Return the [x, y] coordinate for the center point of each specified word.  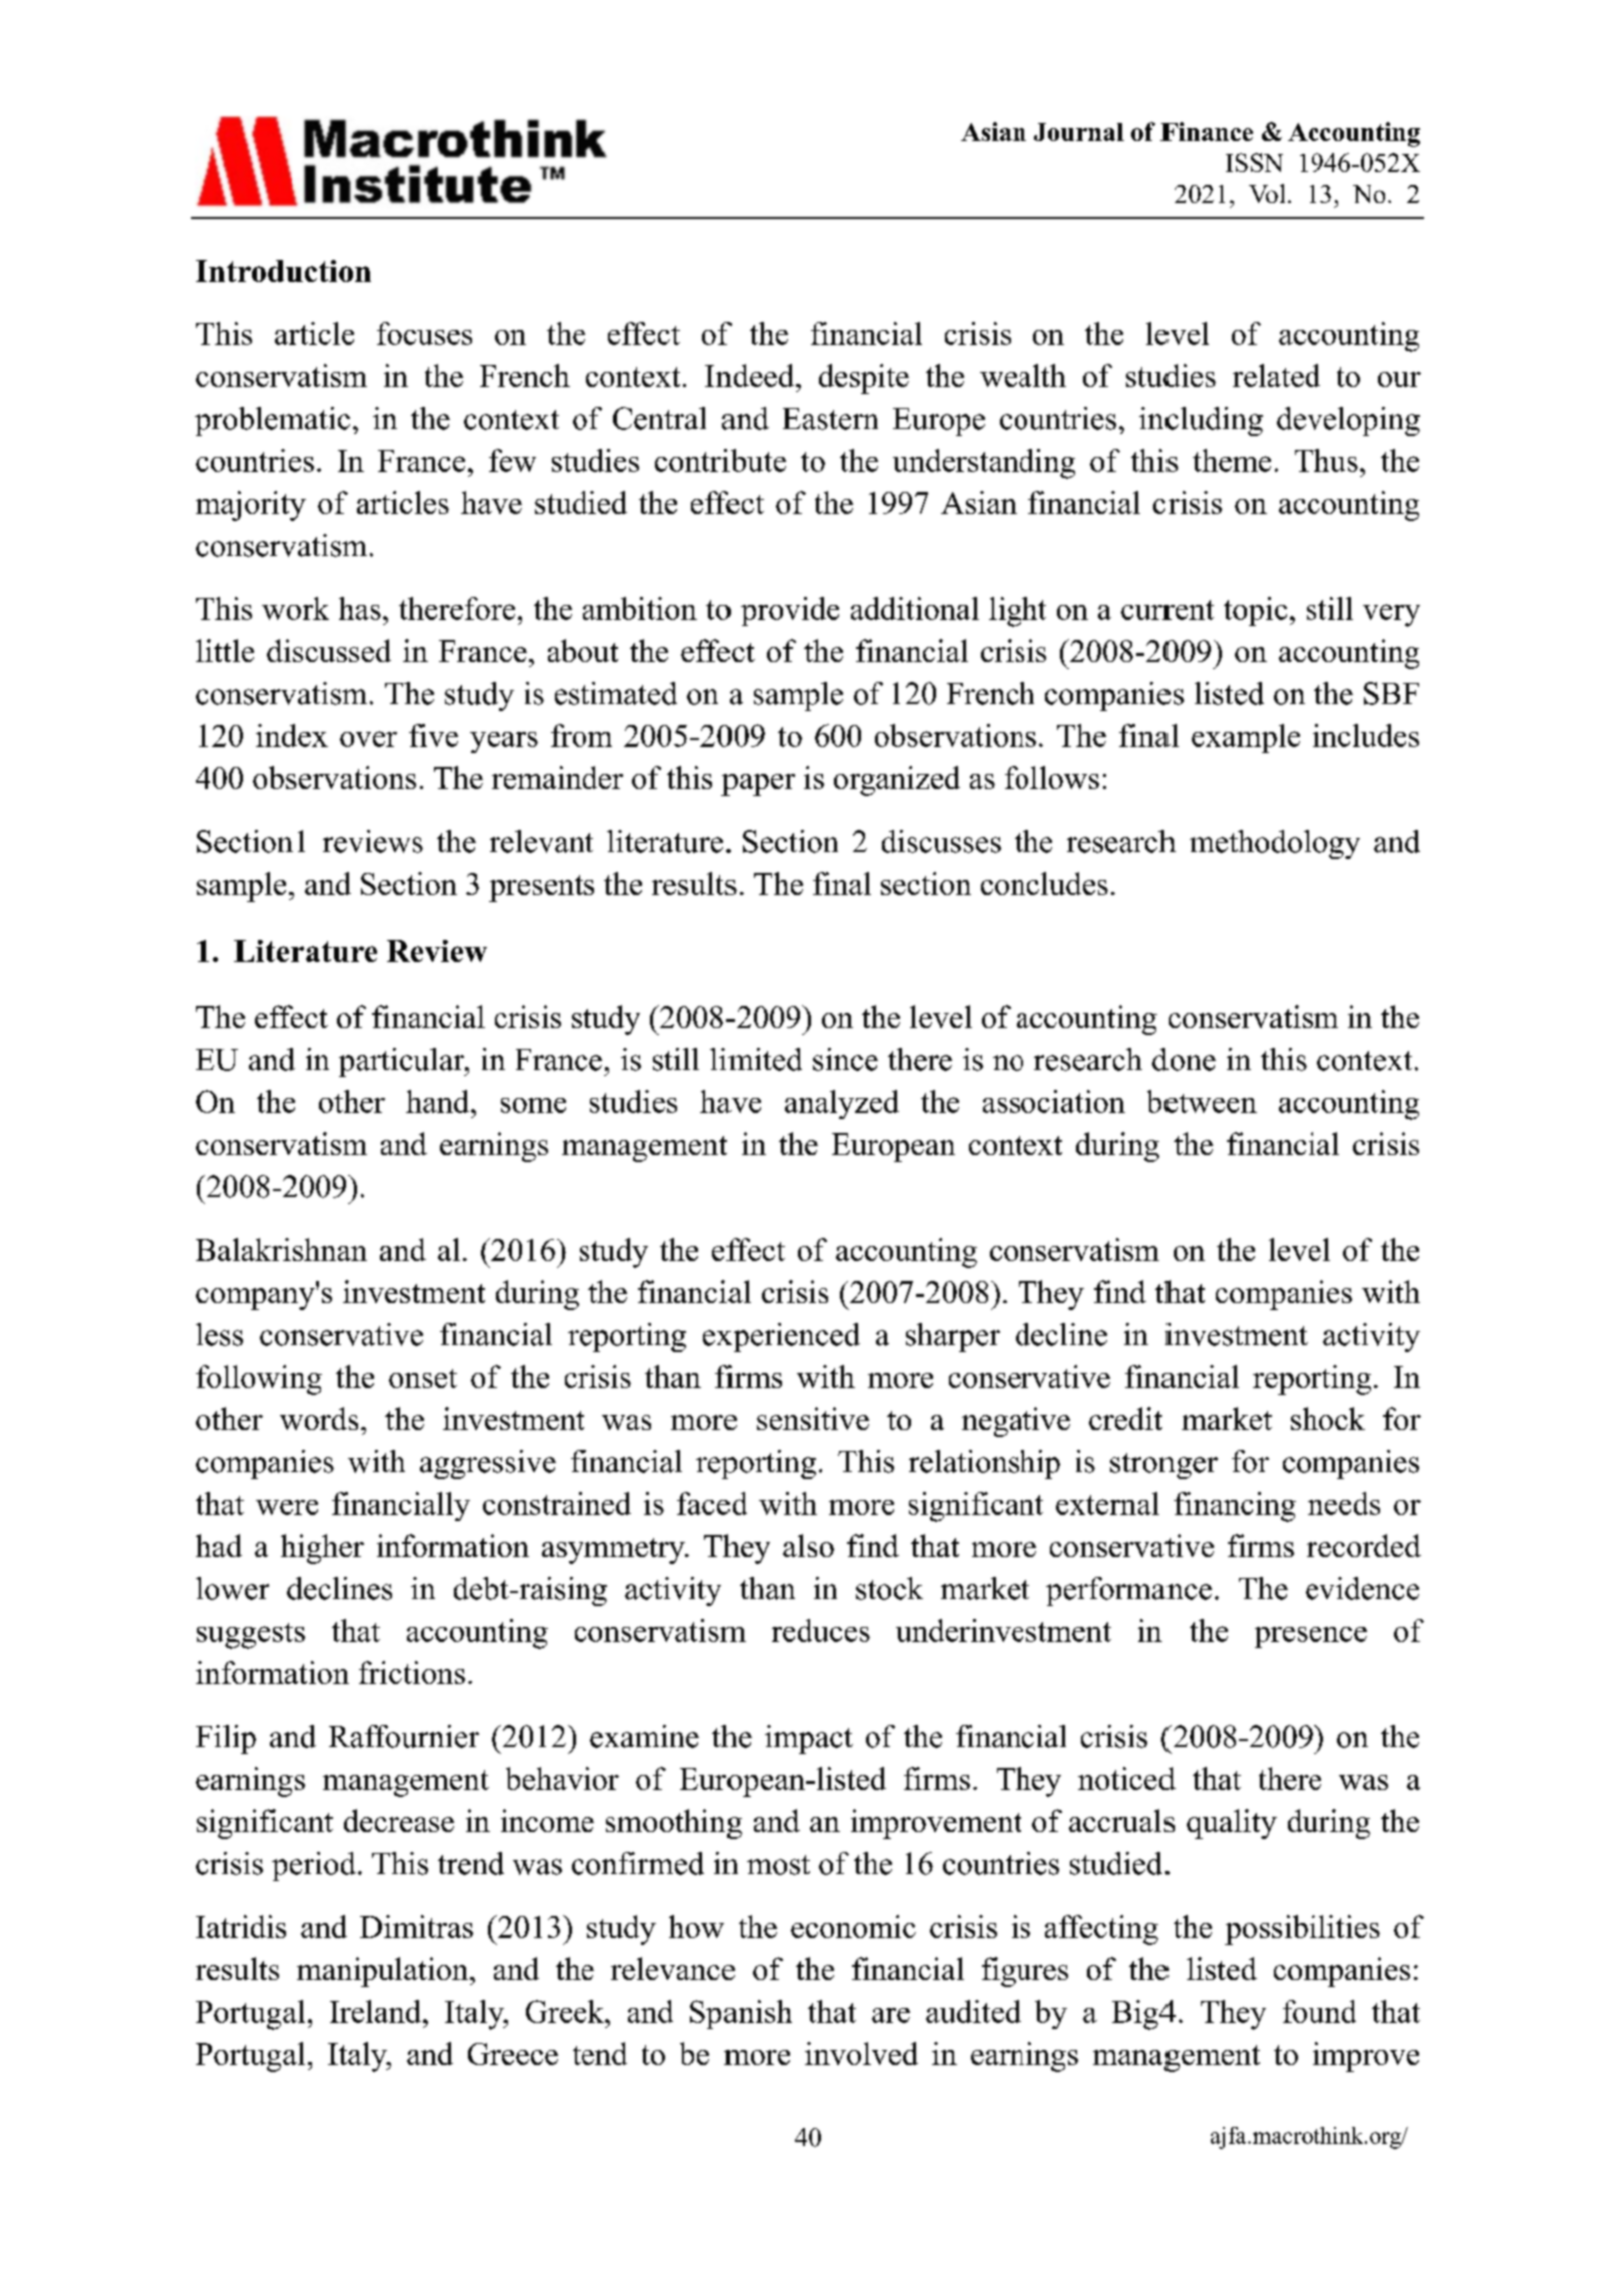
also [808, 1545]
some [533, 1105]
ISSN [1254, 162]
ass [1001, 1105]
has [360, 608]
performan [1114, 1591]
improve [1366, 2057]
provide [790, 611]
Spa [715, 2014]
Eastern [830, 419]
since [845, 1059]
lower [232, 1588]
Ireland [377, 2011]
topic [1255, 611]
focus [412, 333]
